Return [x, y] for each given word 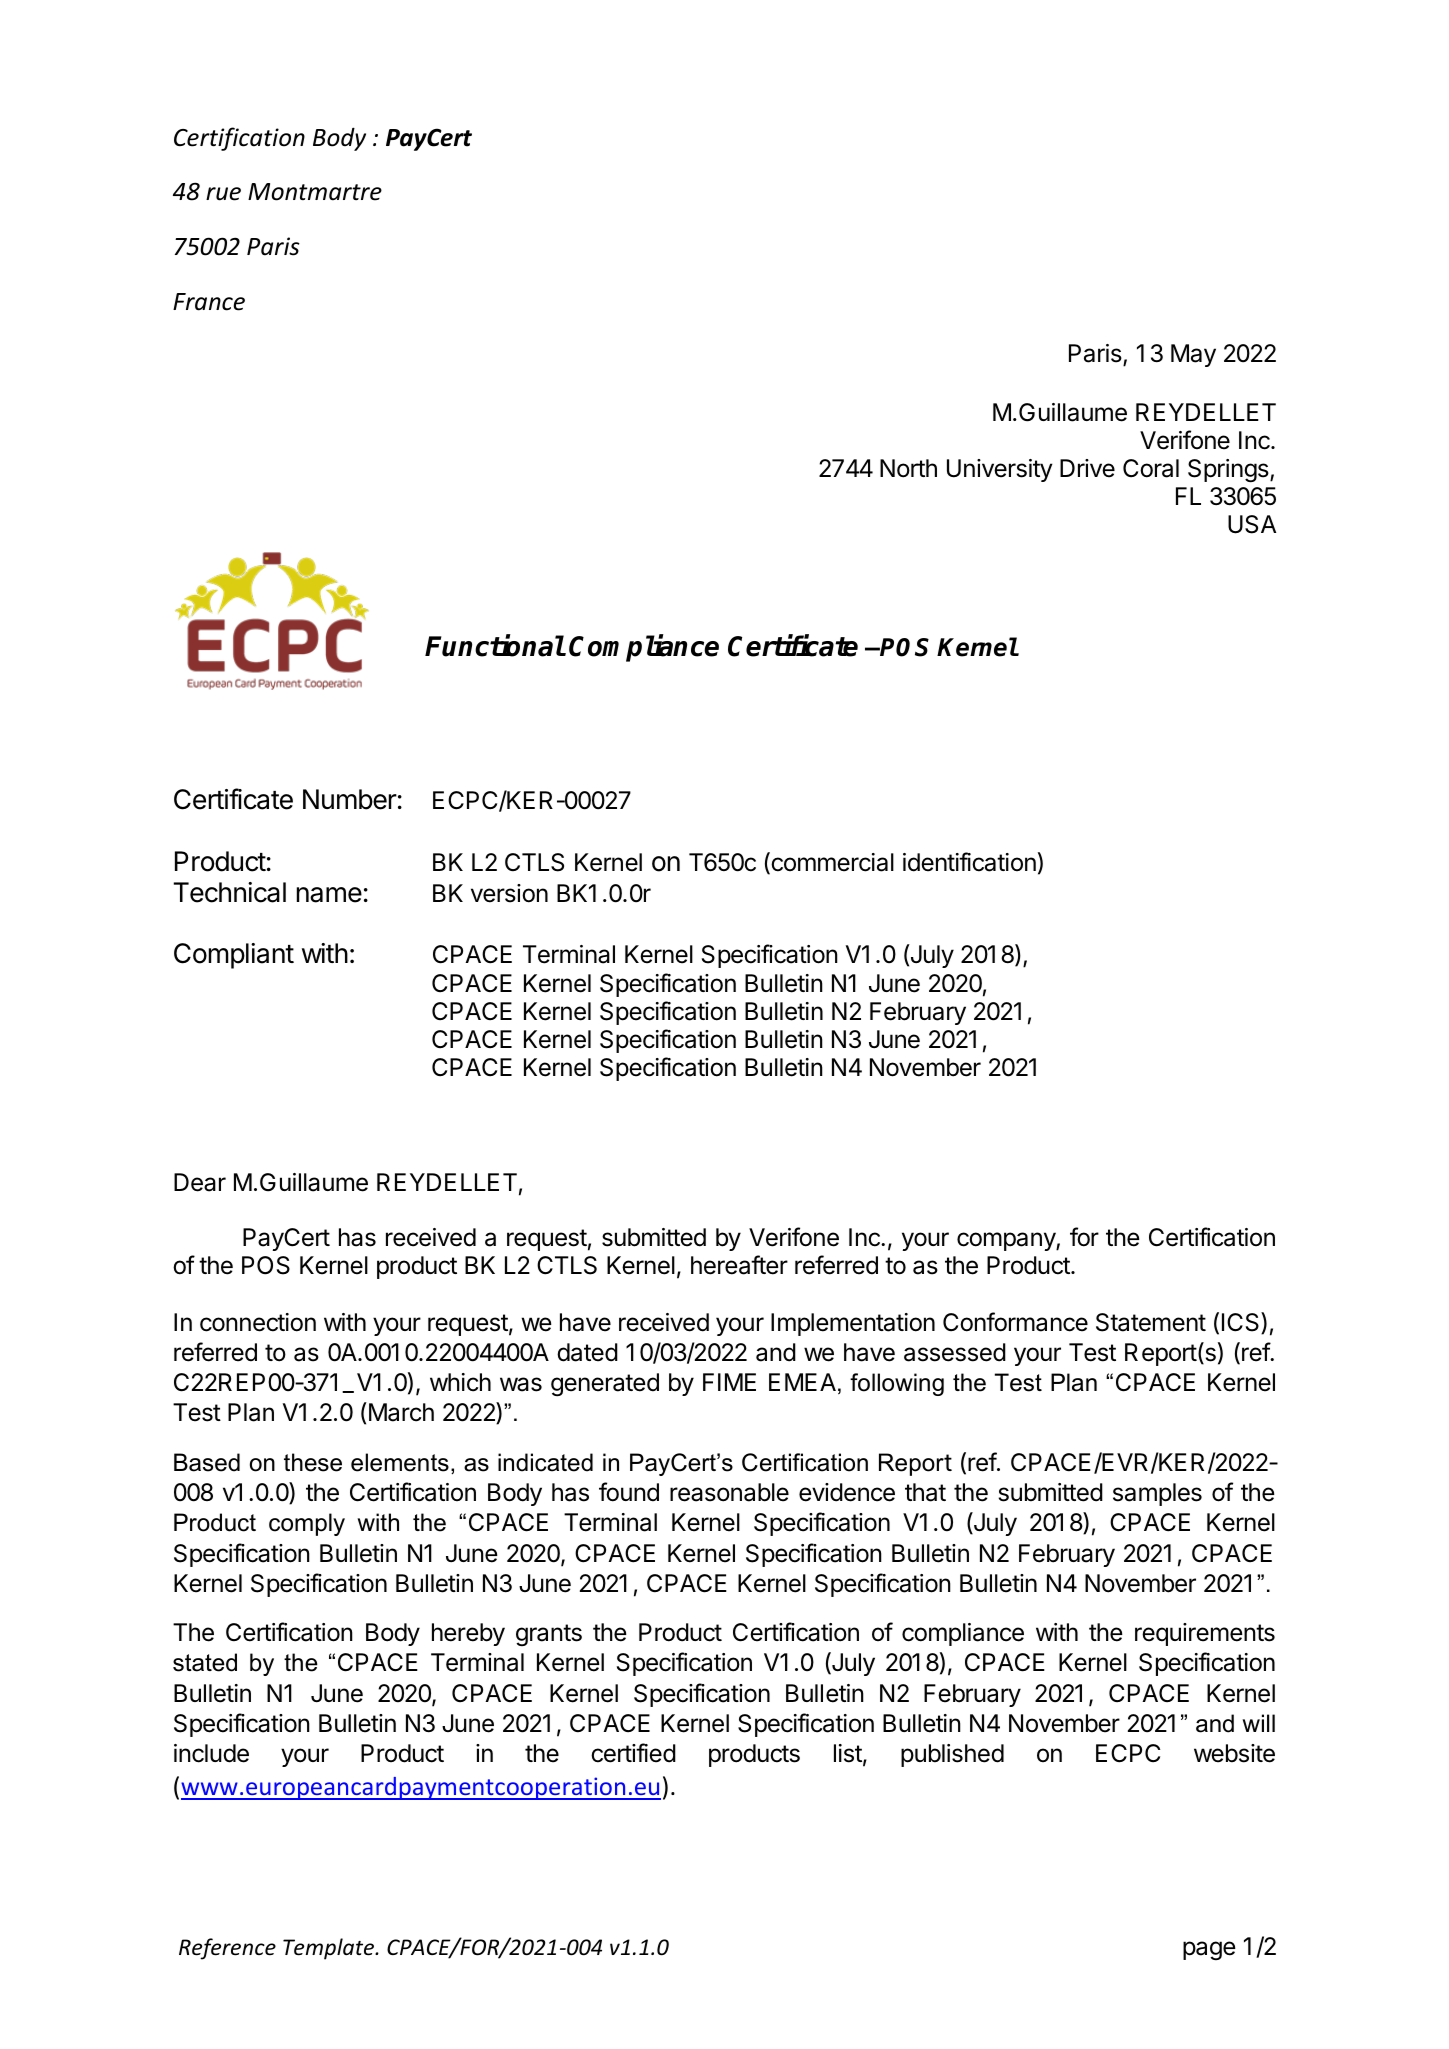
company [1007, 1241]
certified [633, 1753]
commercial [831, 863]
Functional [495, 645]
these [313, 1462]
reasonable [729, 1492]
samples [1157, 1494]
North [908, 468]
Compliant [234, 956]
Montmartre [315, 192]
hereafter [739, 1265]
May [1193, 355]
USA [1252, 524]
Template [330, 1949]
